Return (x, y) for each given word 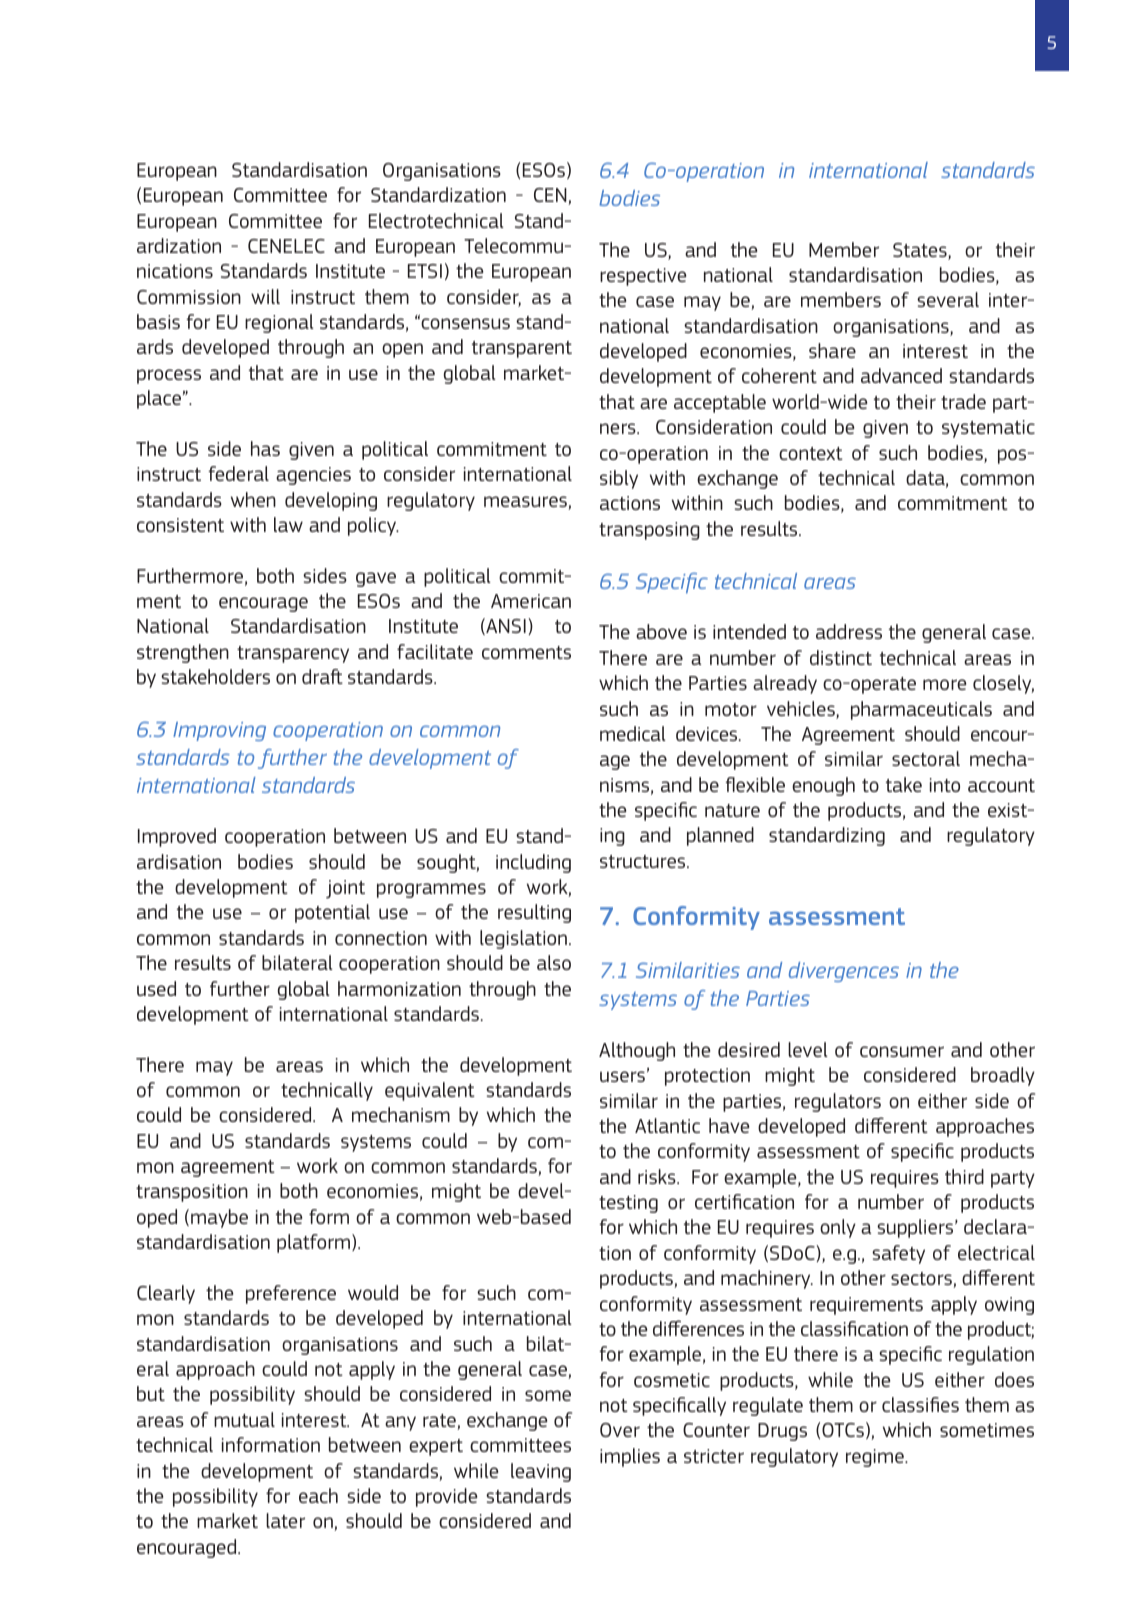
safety (898, 1254)
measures (526, 503)
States (921, 251)
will (265, 296)
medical (633, 733)
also (554, 962)
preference (291, 1294)
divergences (844, 972)
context (811, 453)
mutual (244, 1419)
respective (643, 277)
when (253, 499)
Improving (219, 731)
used (156, 988)
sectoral (926, 758)
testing (628, 1204)
